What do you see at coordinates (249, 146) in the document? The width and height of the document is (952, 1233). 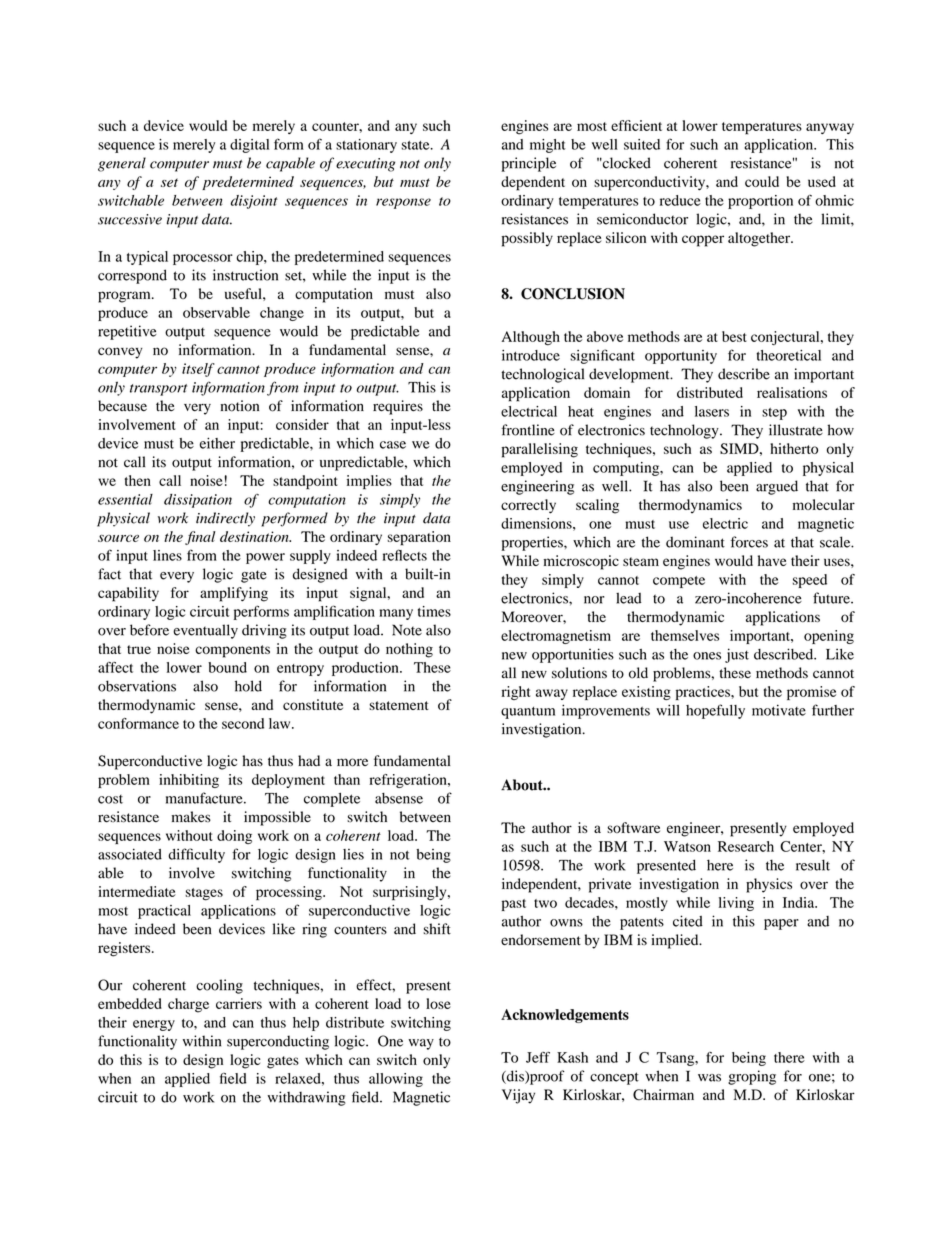 I see `digital` at bounding box center [249, 146].
